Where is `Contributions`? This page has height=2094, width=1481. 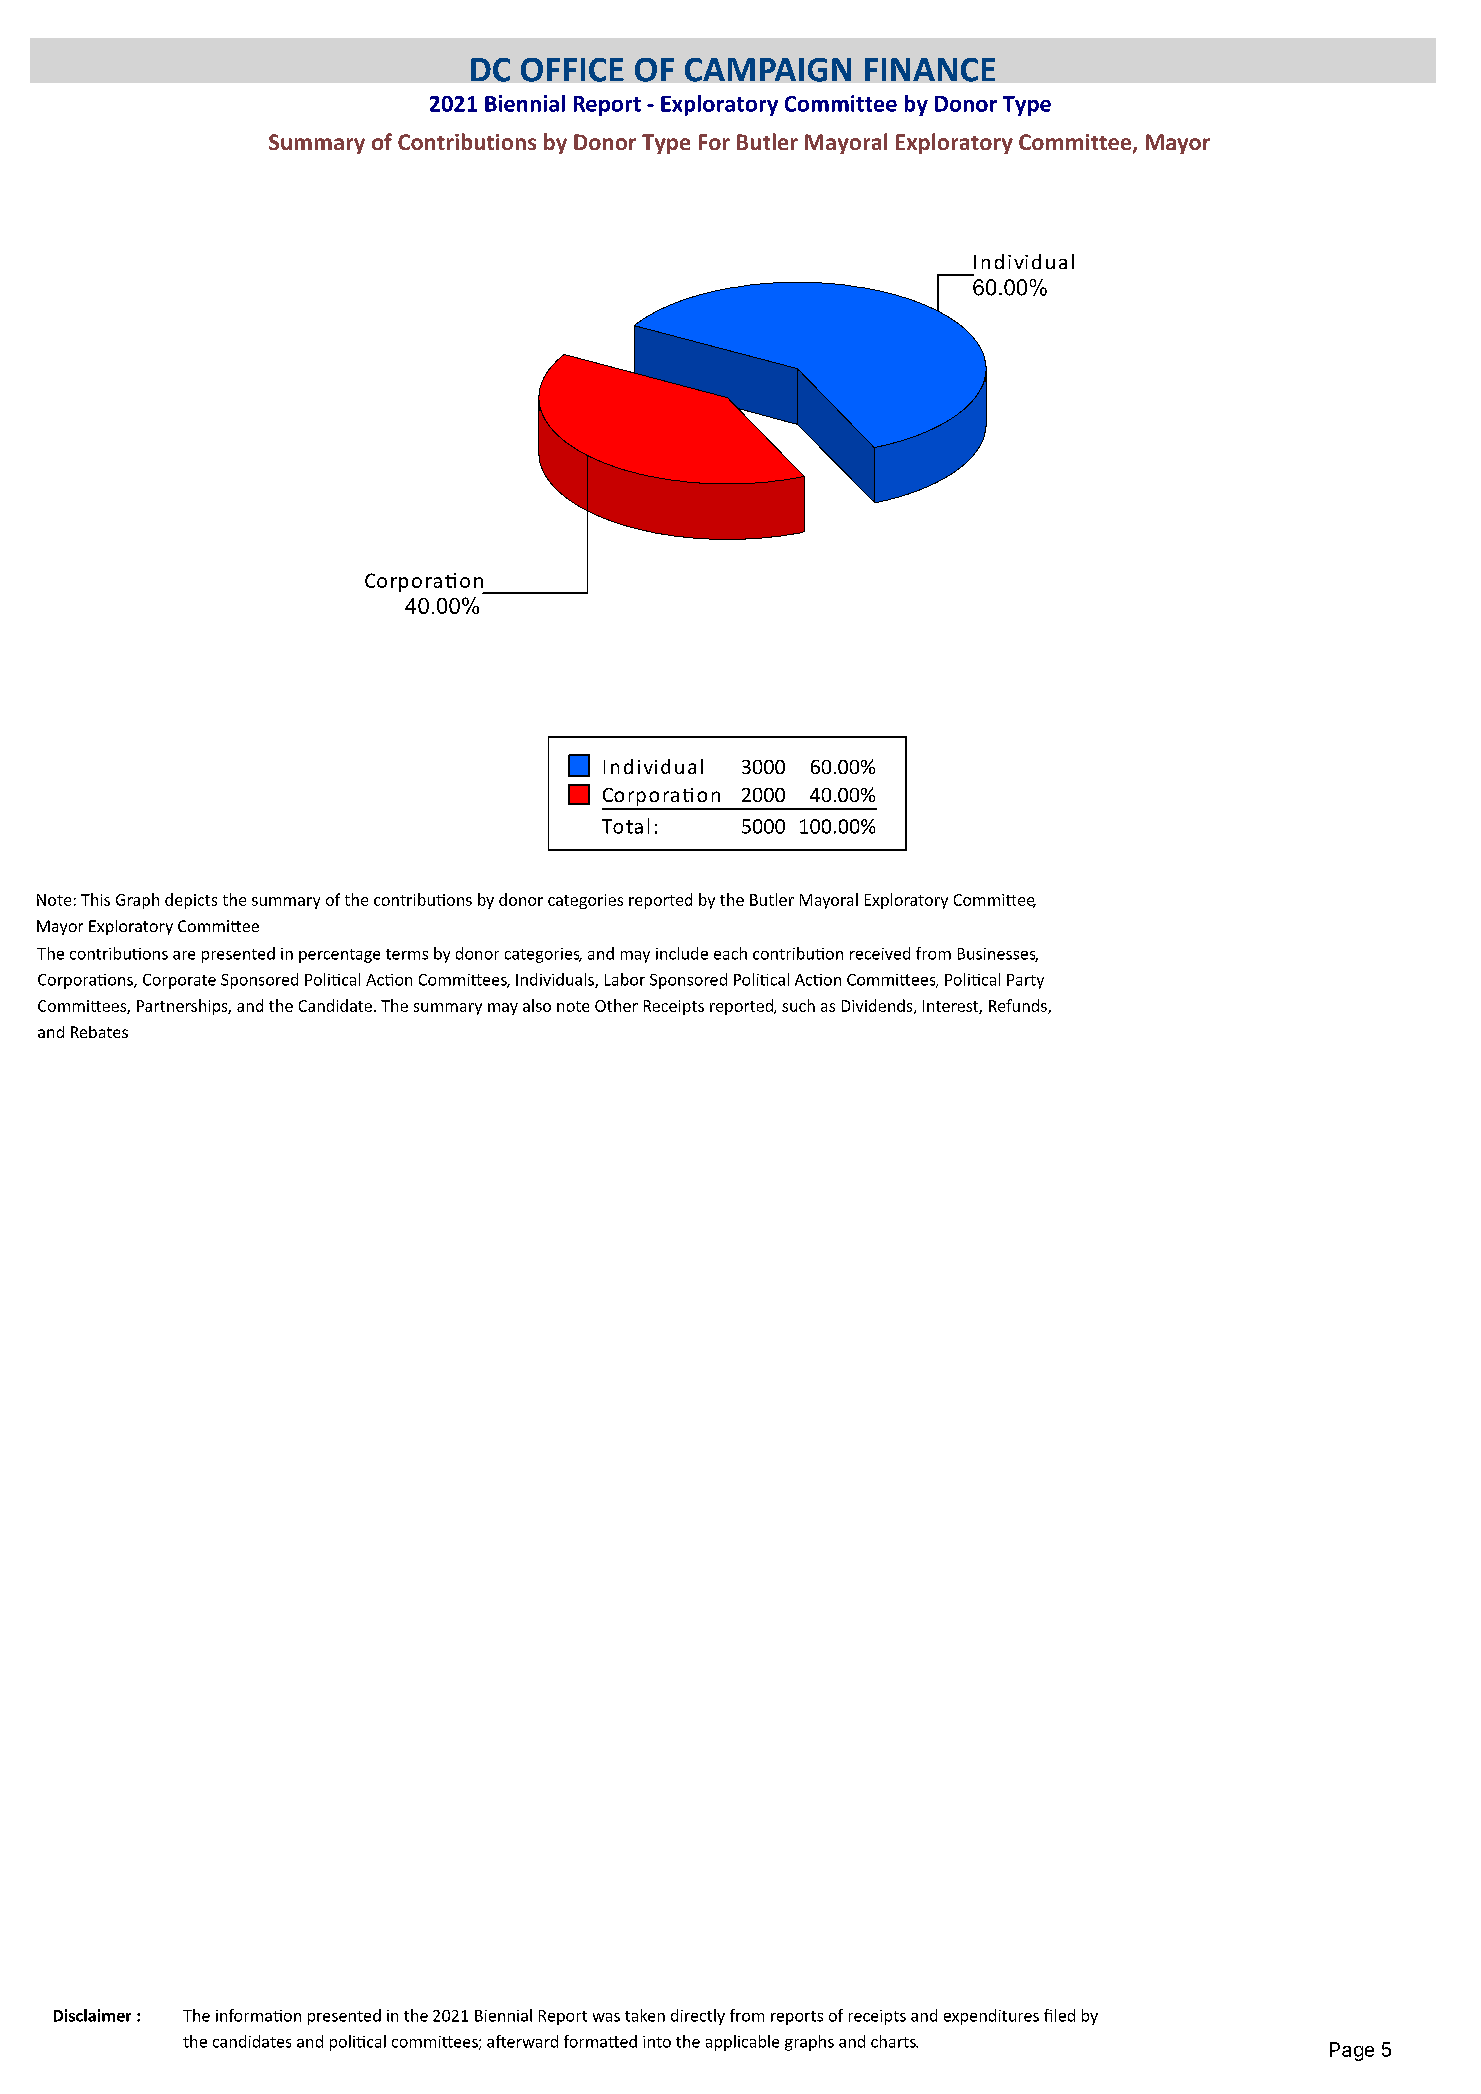 Contributions is located at coordinates (467, 141).
